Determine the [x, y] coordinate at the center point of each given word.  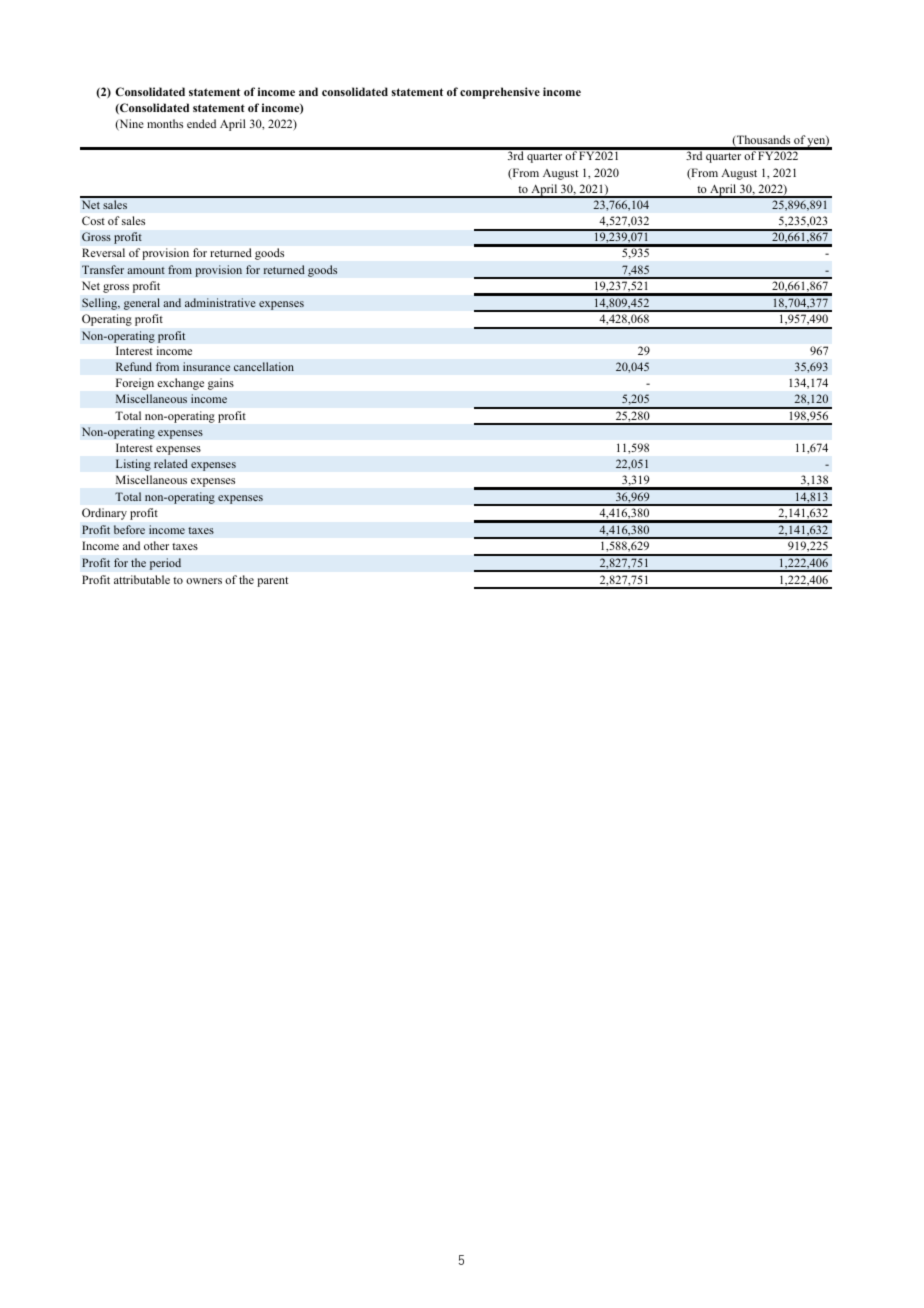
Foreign [135, 384]
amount [146, 270]
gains [221, 384]
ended [201, 123]
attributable [142, 579]
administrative [220, 302]
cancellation [264, 366]
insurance [206, 366]
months [165, 123]
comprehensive [500, 93]
